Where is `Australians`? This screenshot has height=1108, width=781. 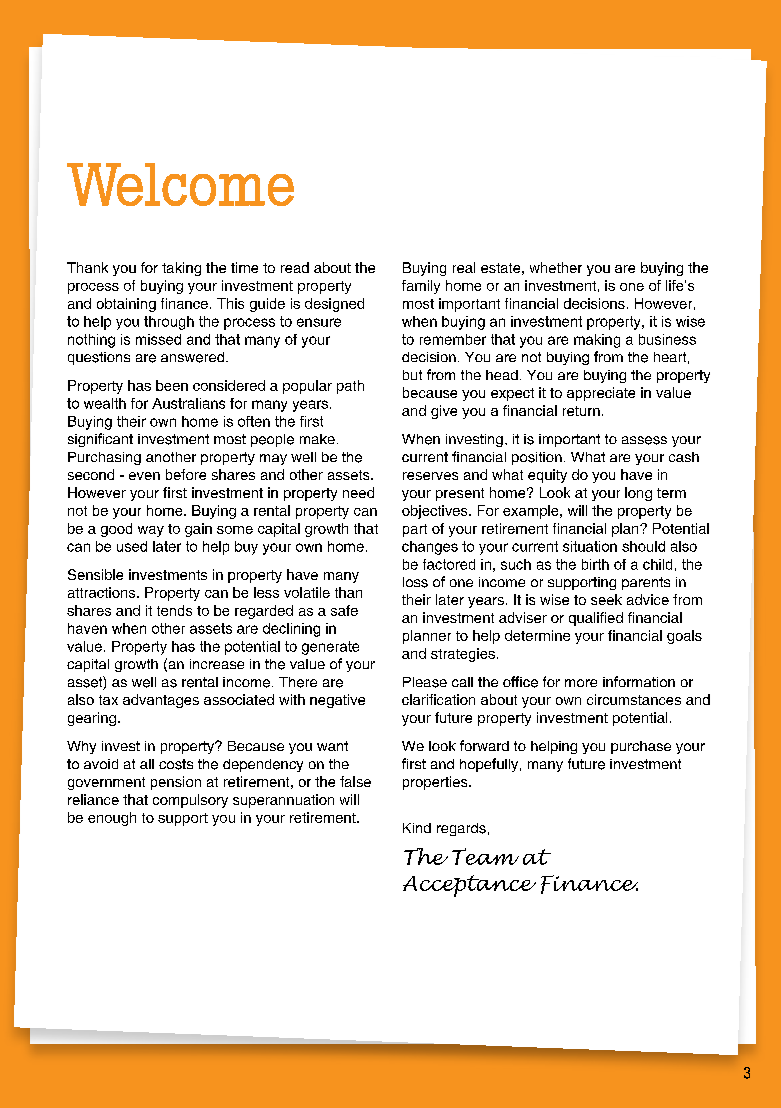 Australians is located at coordinates (188, 403).
